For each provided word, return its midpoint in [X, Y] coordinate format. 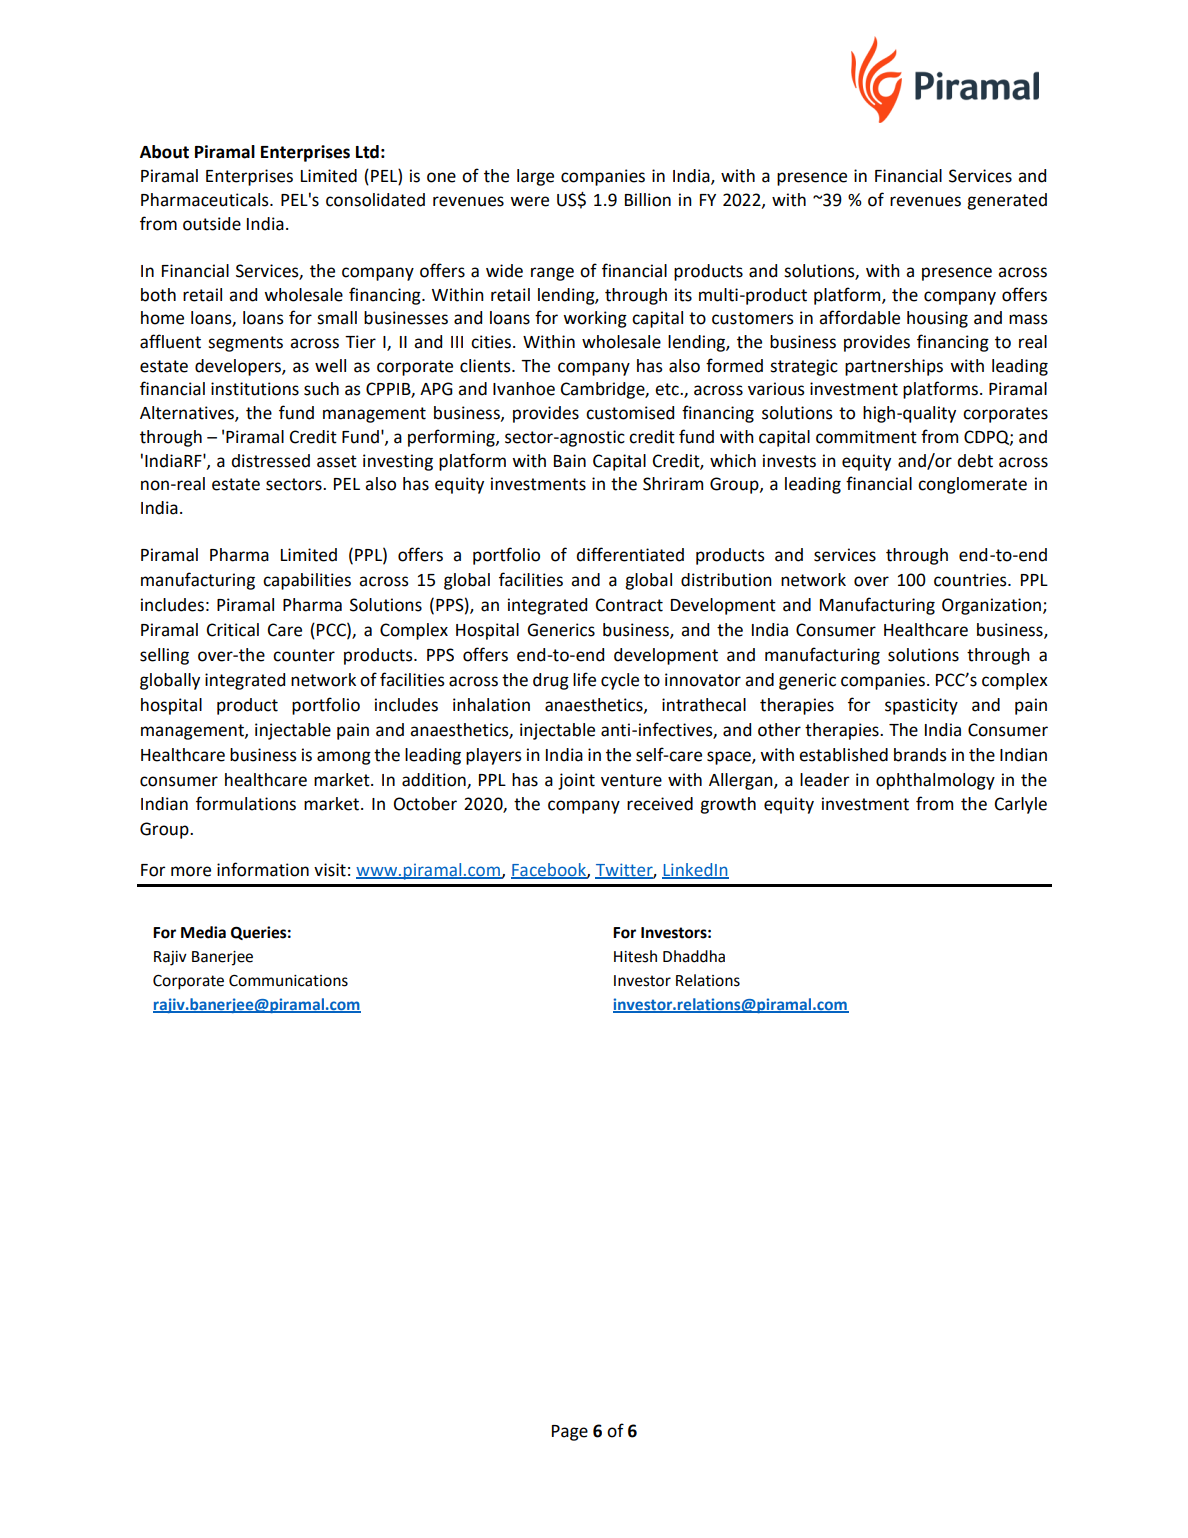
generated [1007, 201]
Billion [648, 200]
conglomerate [972, 485]
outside [212, 224]
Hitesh [635, 956]
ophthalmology [935, 781]
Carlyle [1021, 805]
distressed [270, 461]
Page [570, 1433]
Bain [570, 461]
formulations [246, 803]
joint [576, 781]
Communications [288, 980]
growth [728, 805]
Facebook [549, 870]
